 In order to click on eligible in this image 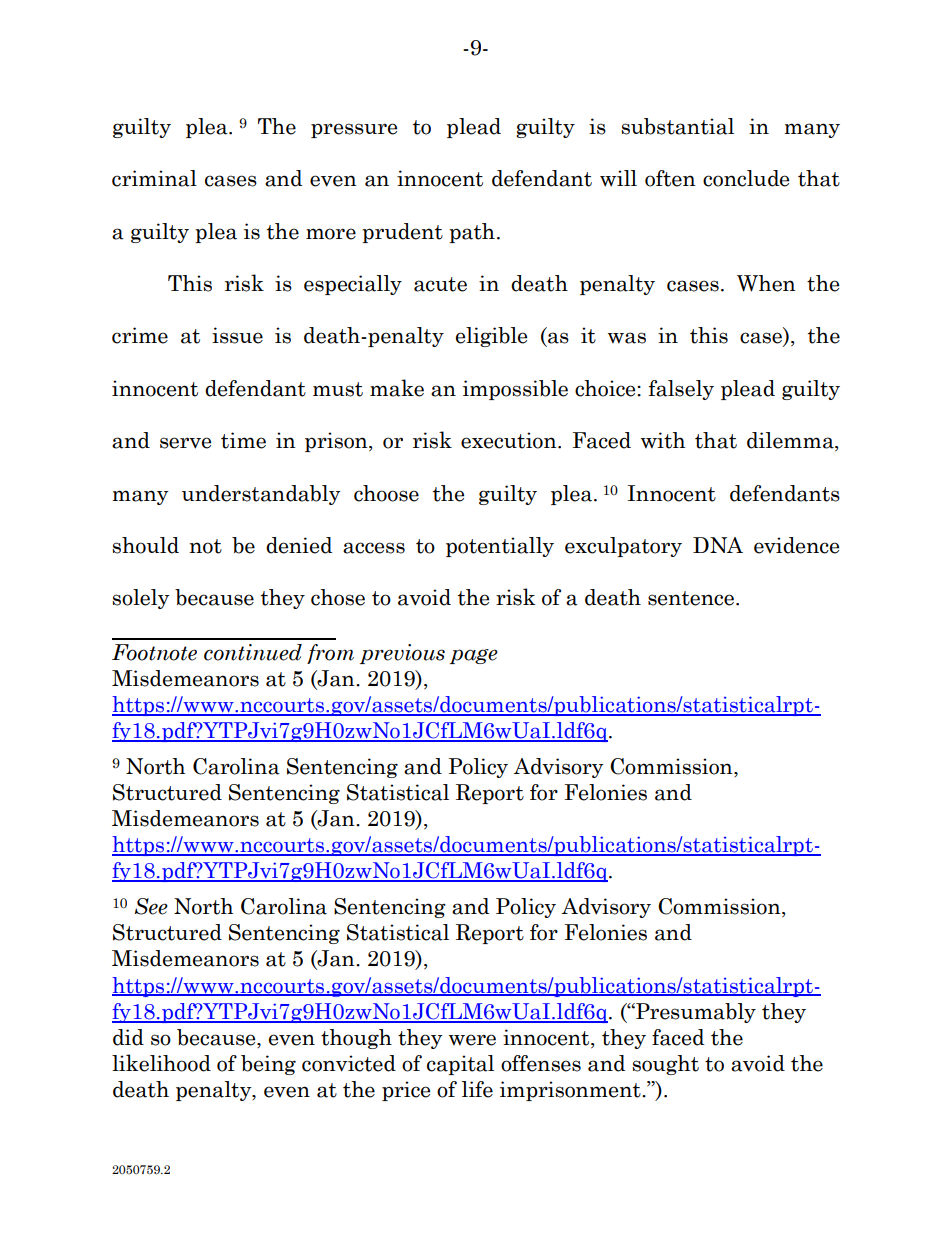, I will do `click(491, 337)`.
